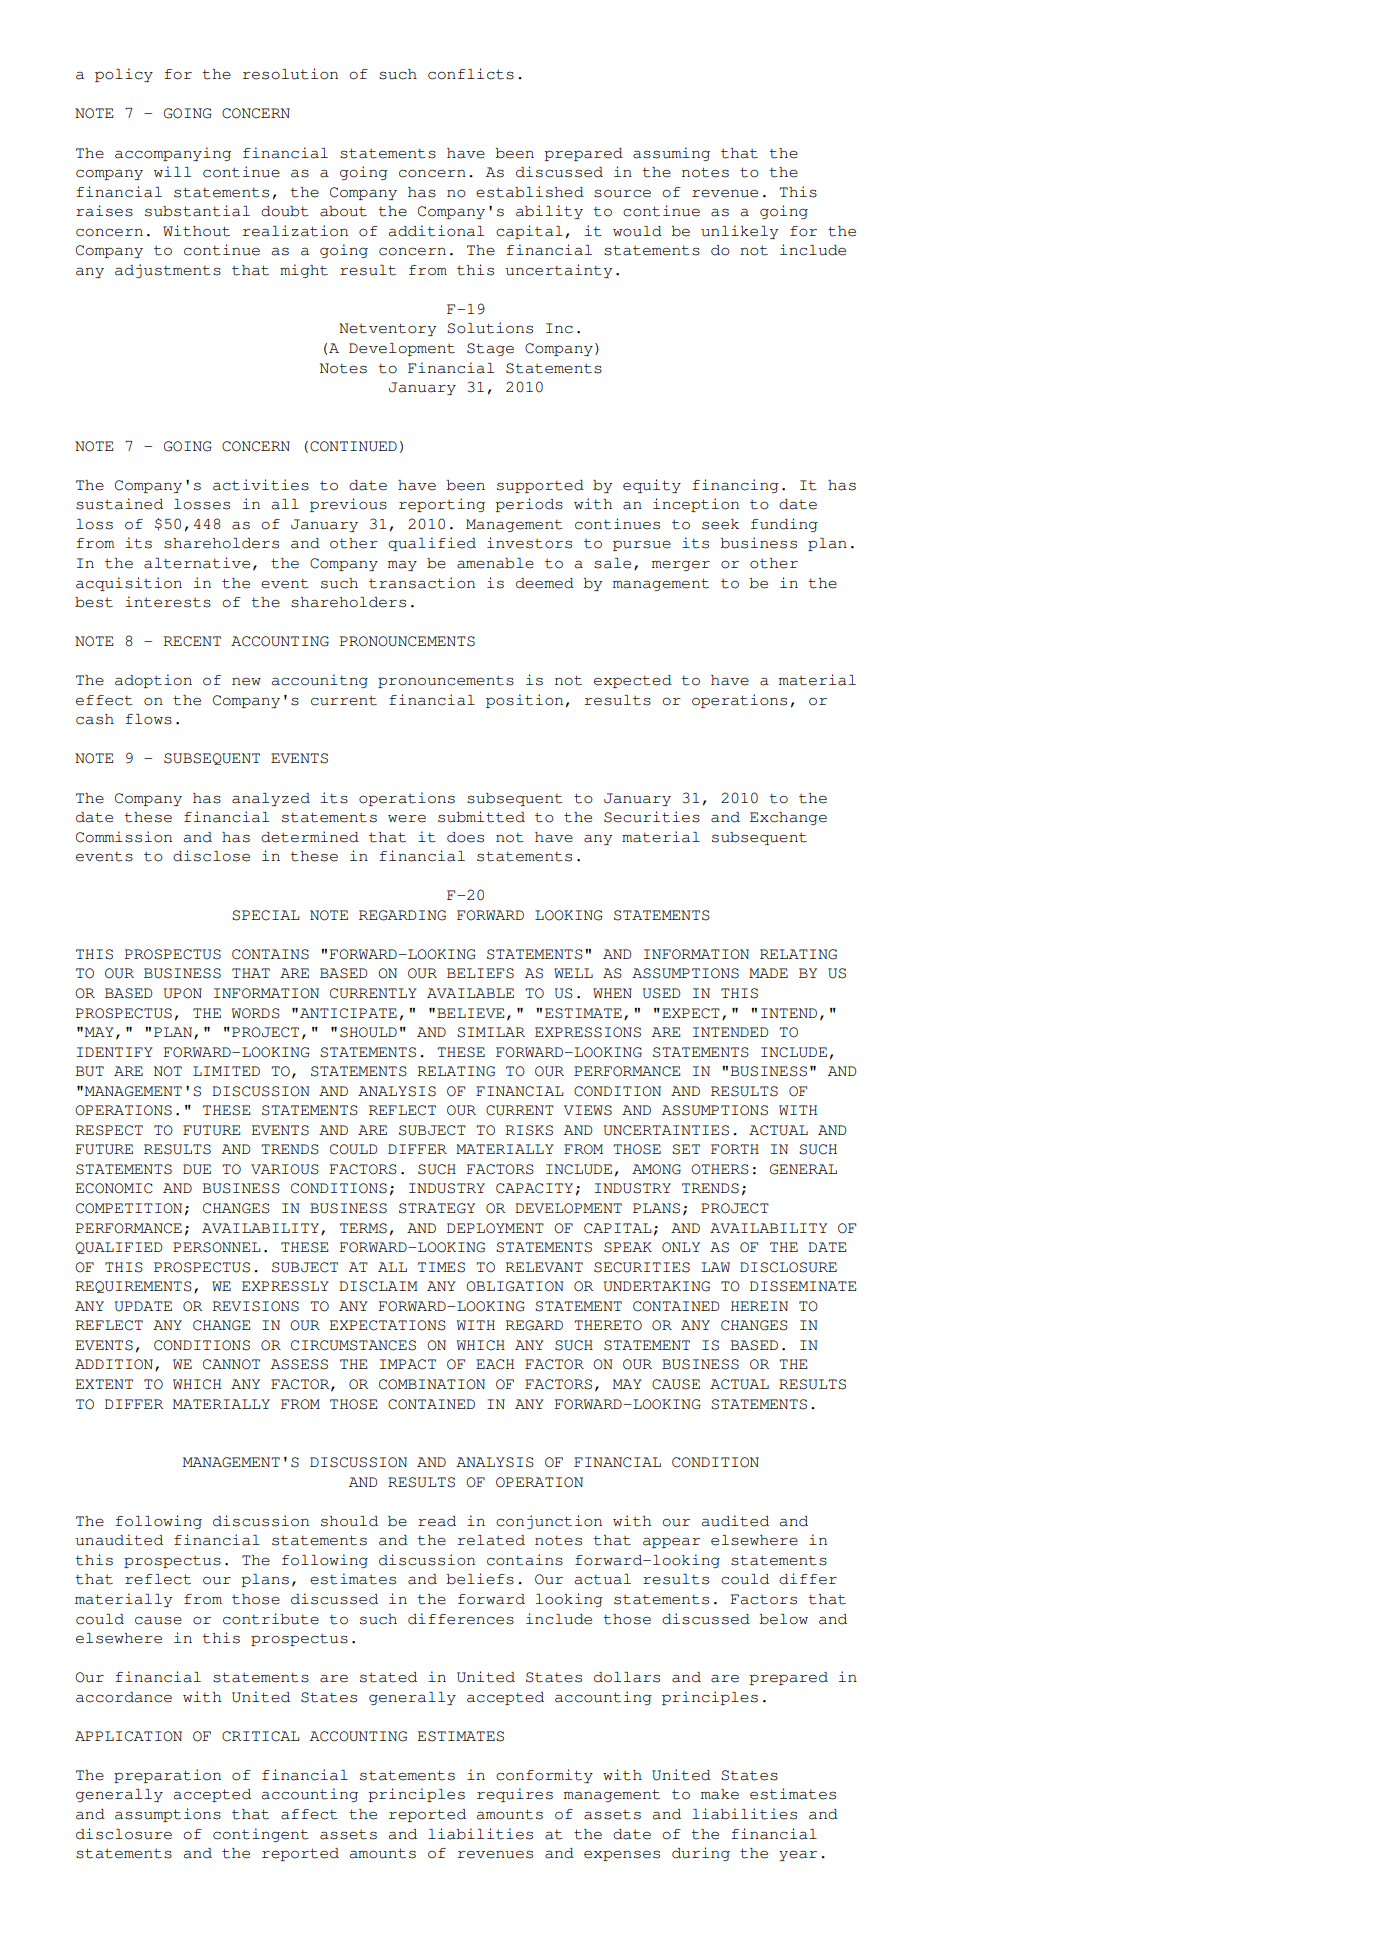 The image size is (1374, 1944). What do you see at coordinates (172, 171) in the image?
I see `will` at bounding box center [172, 171].
